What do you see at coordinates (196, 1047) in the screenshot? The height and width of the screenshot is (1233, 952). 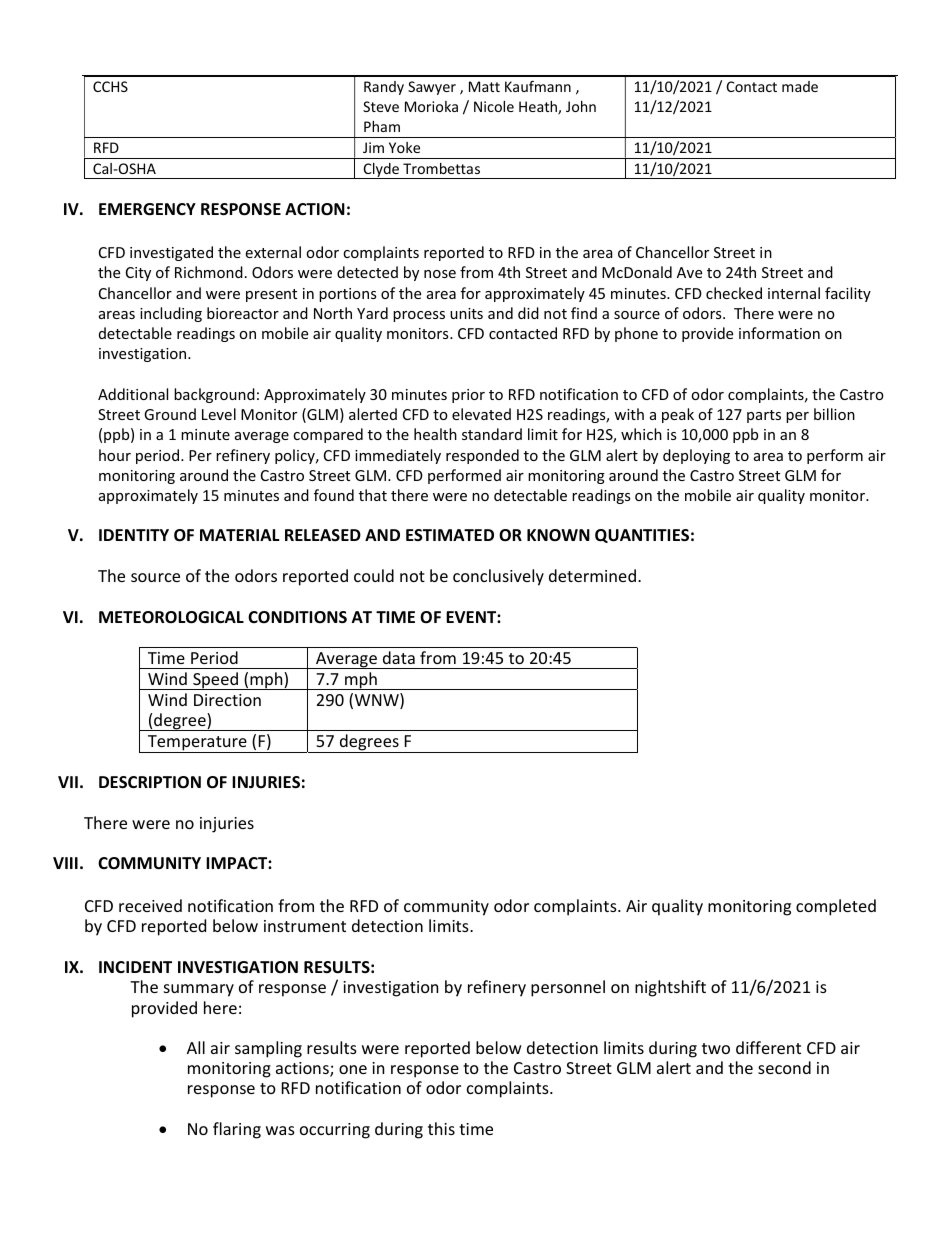 I see `All` at bounding box center [196, 1047].
